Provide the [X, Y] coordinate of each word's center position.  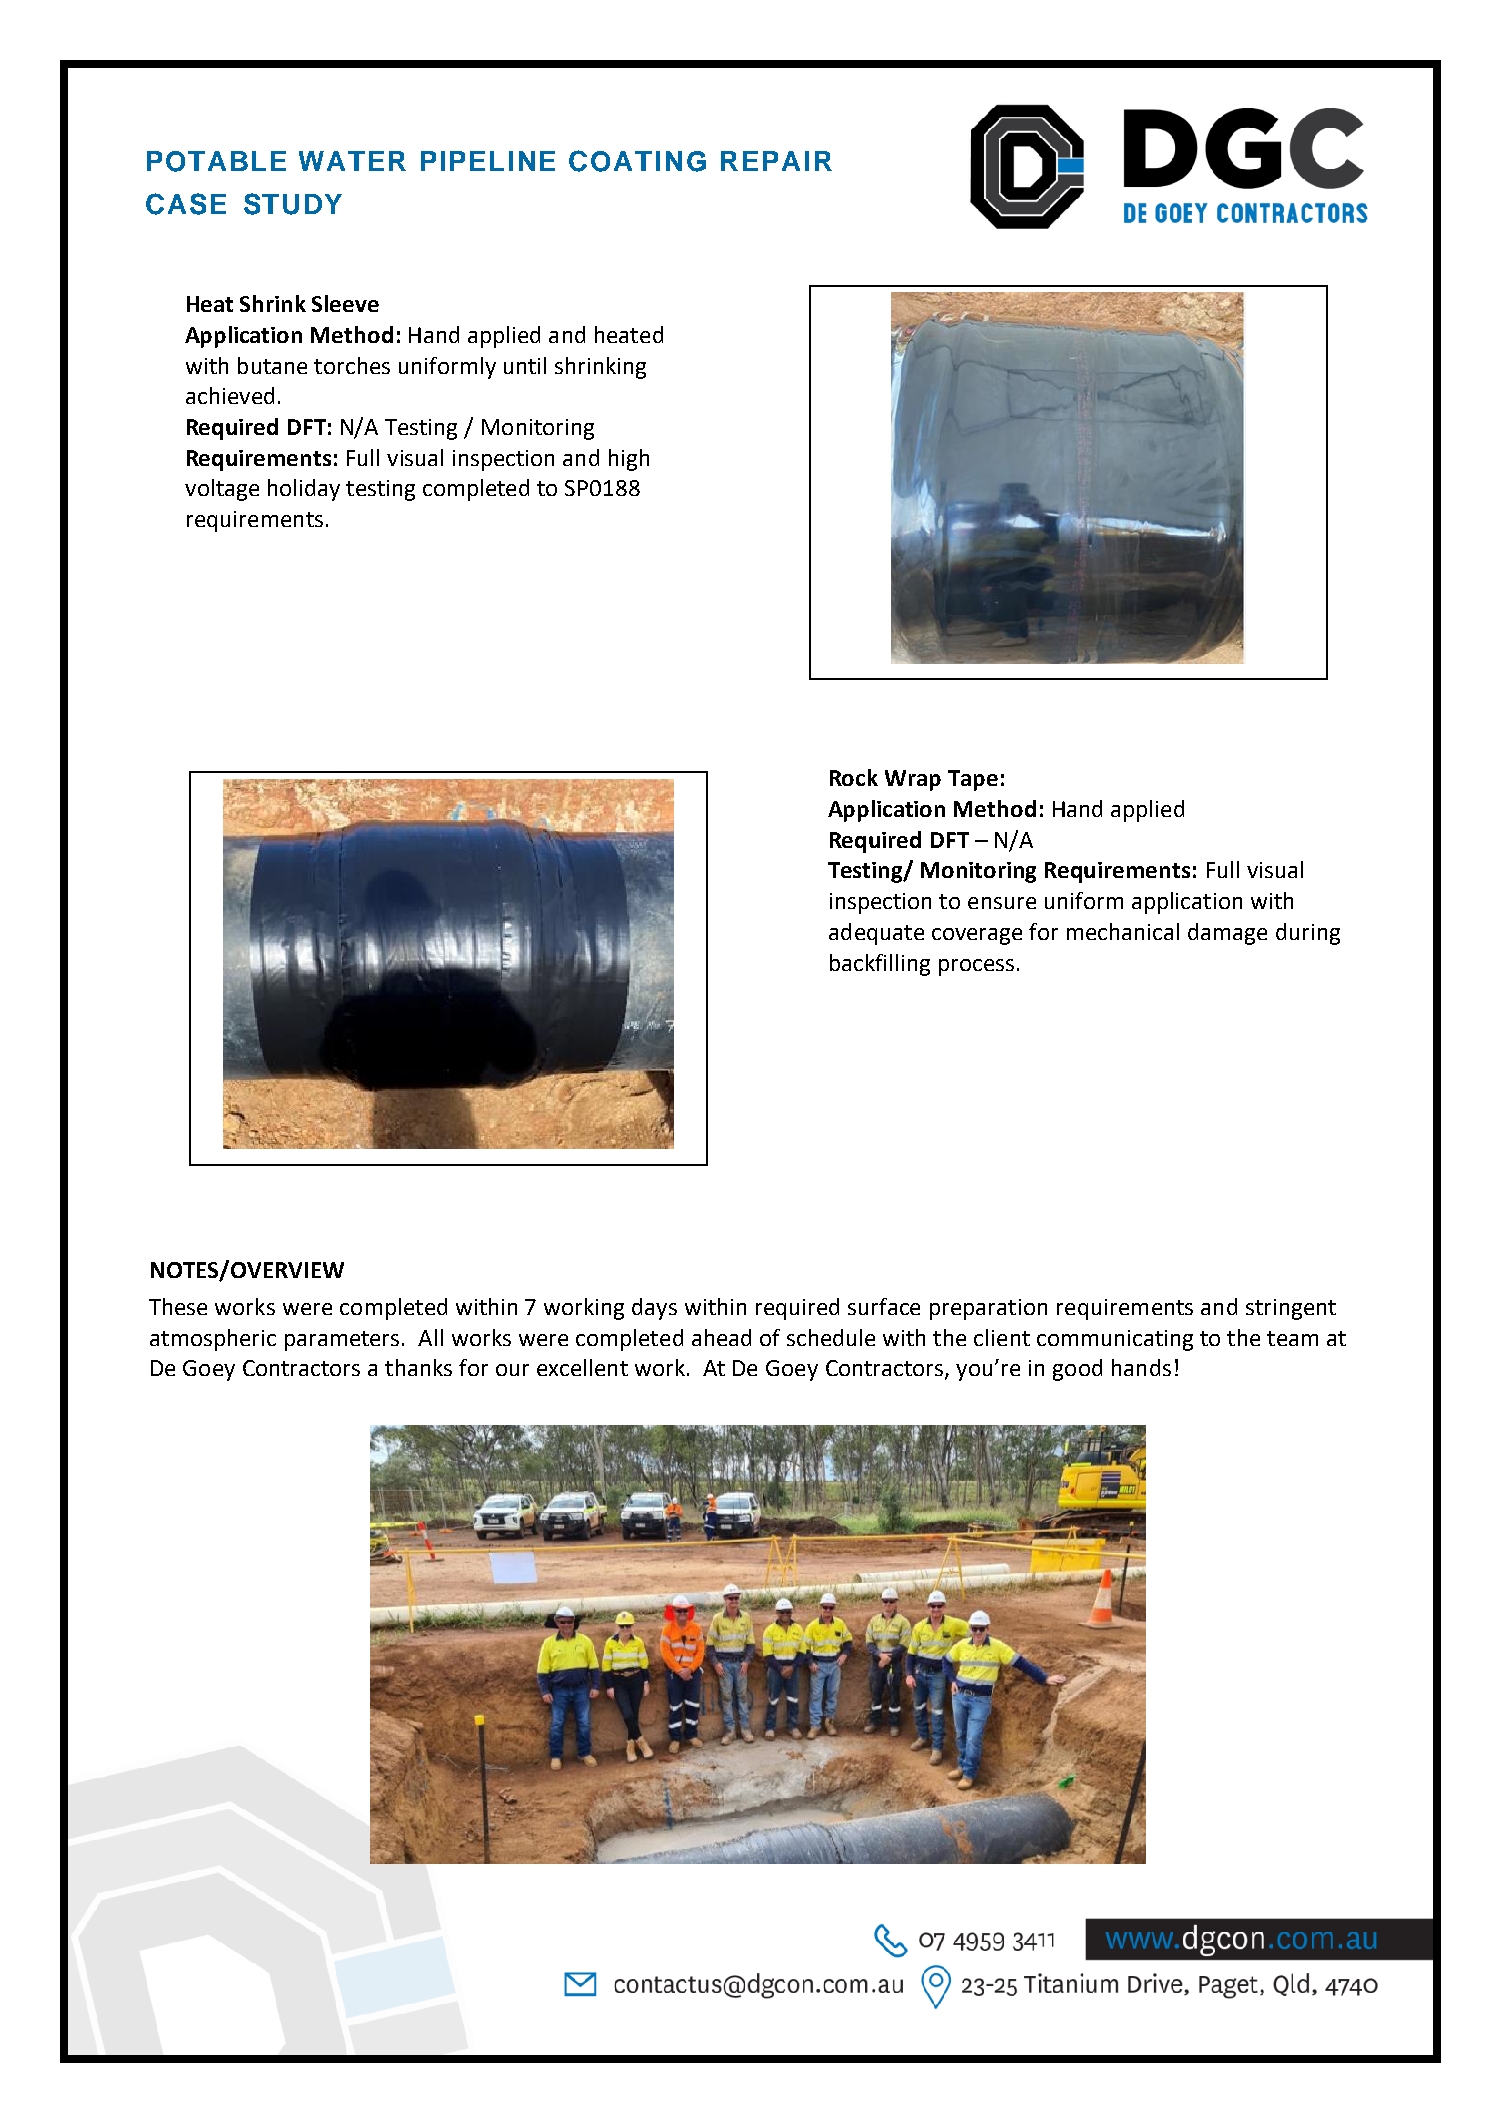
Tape [973, 780]
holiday [304, 490]
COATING [637, 161]
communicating [1115, 1340]
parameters [342, 1341]
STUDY [293, 204]
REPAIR [776, 161]
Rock [854, 777]
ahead [721, 1337]
